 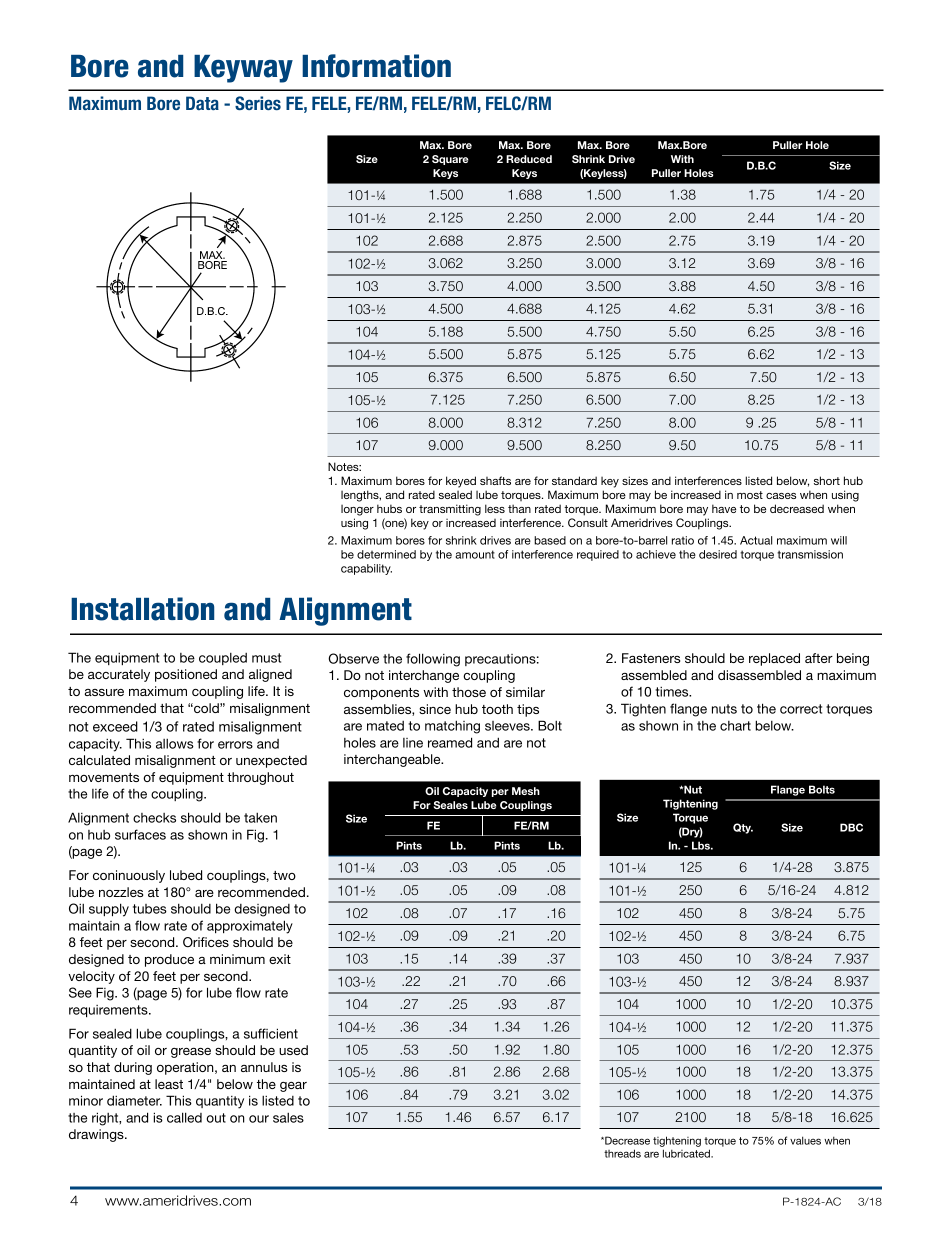 What do you see at coordinates (450, 160) in the screenshot?
I see `Square` at bounding box center [450, 160].
